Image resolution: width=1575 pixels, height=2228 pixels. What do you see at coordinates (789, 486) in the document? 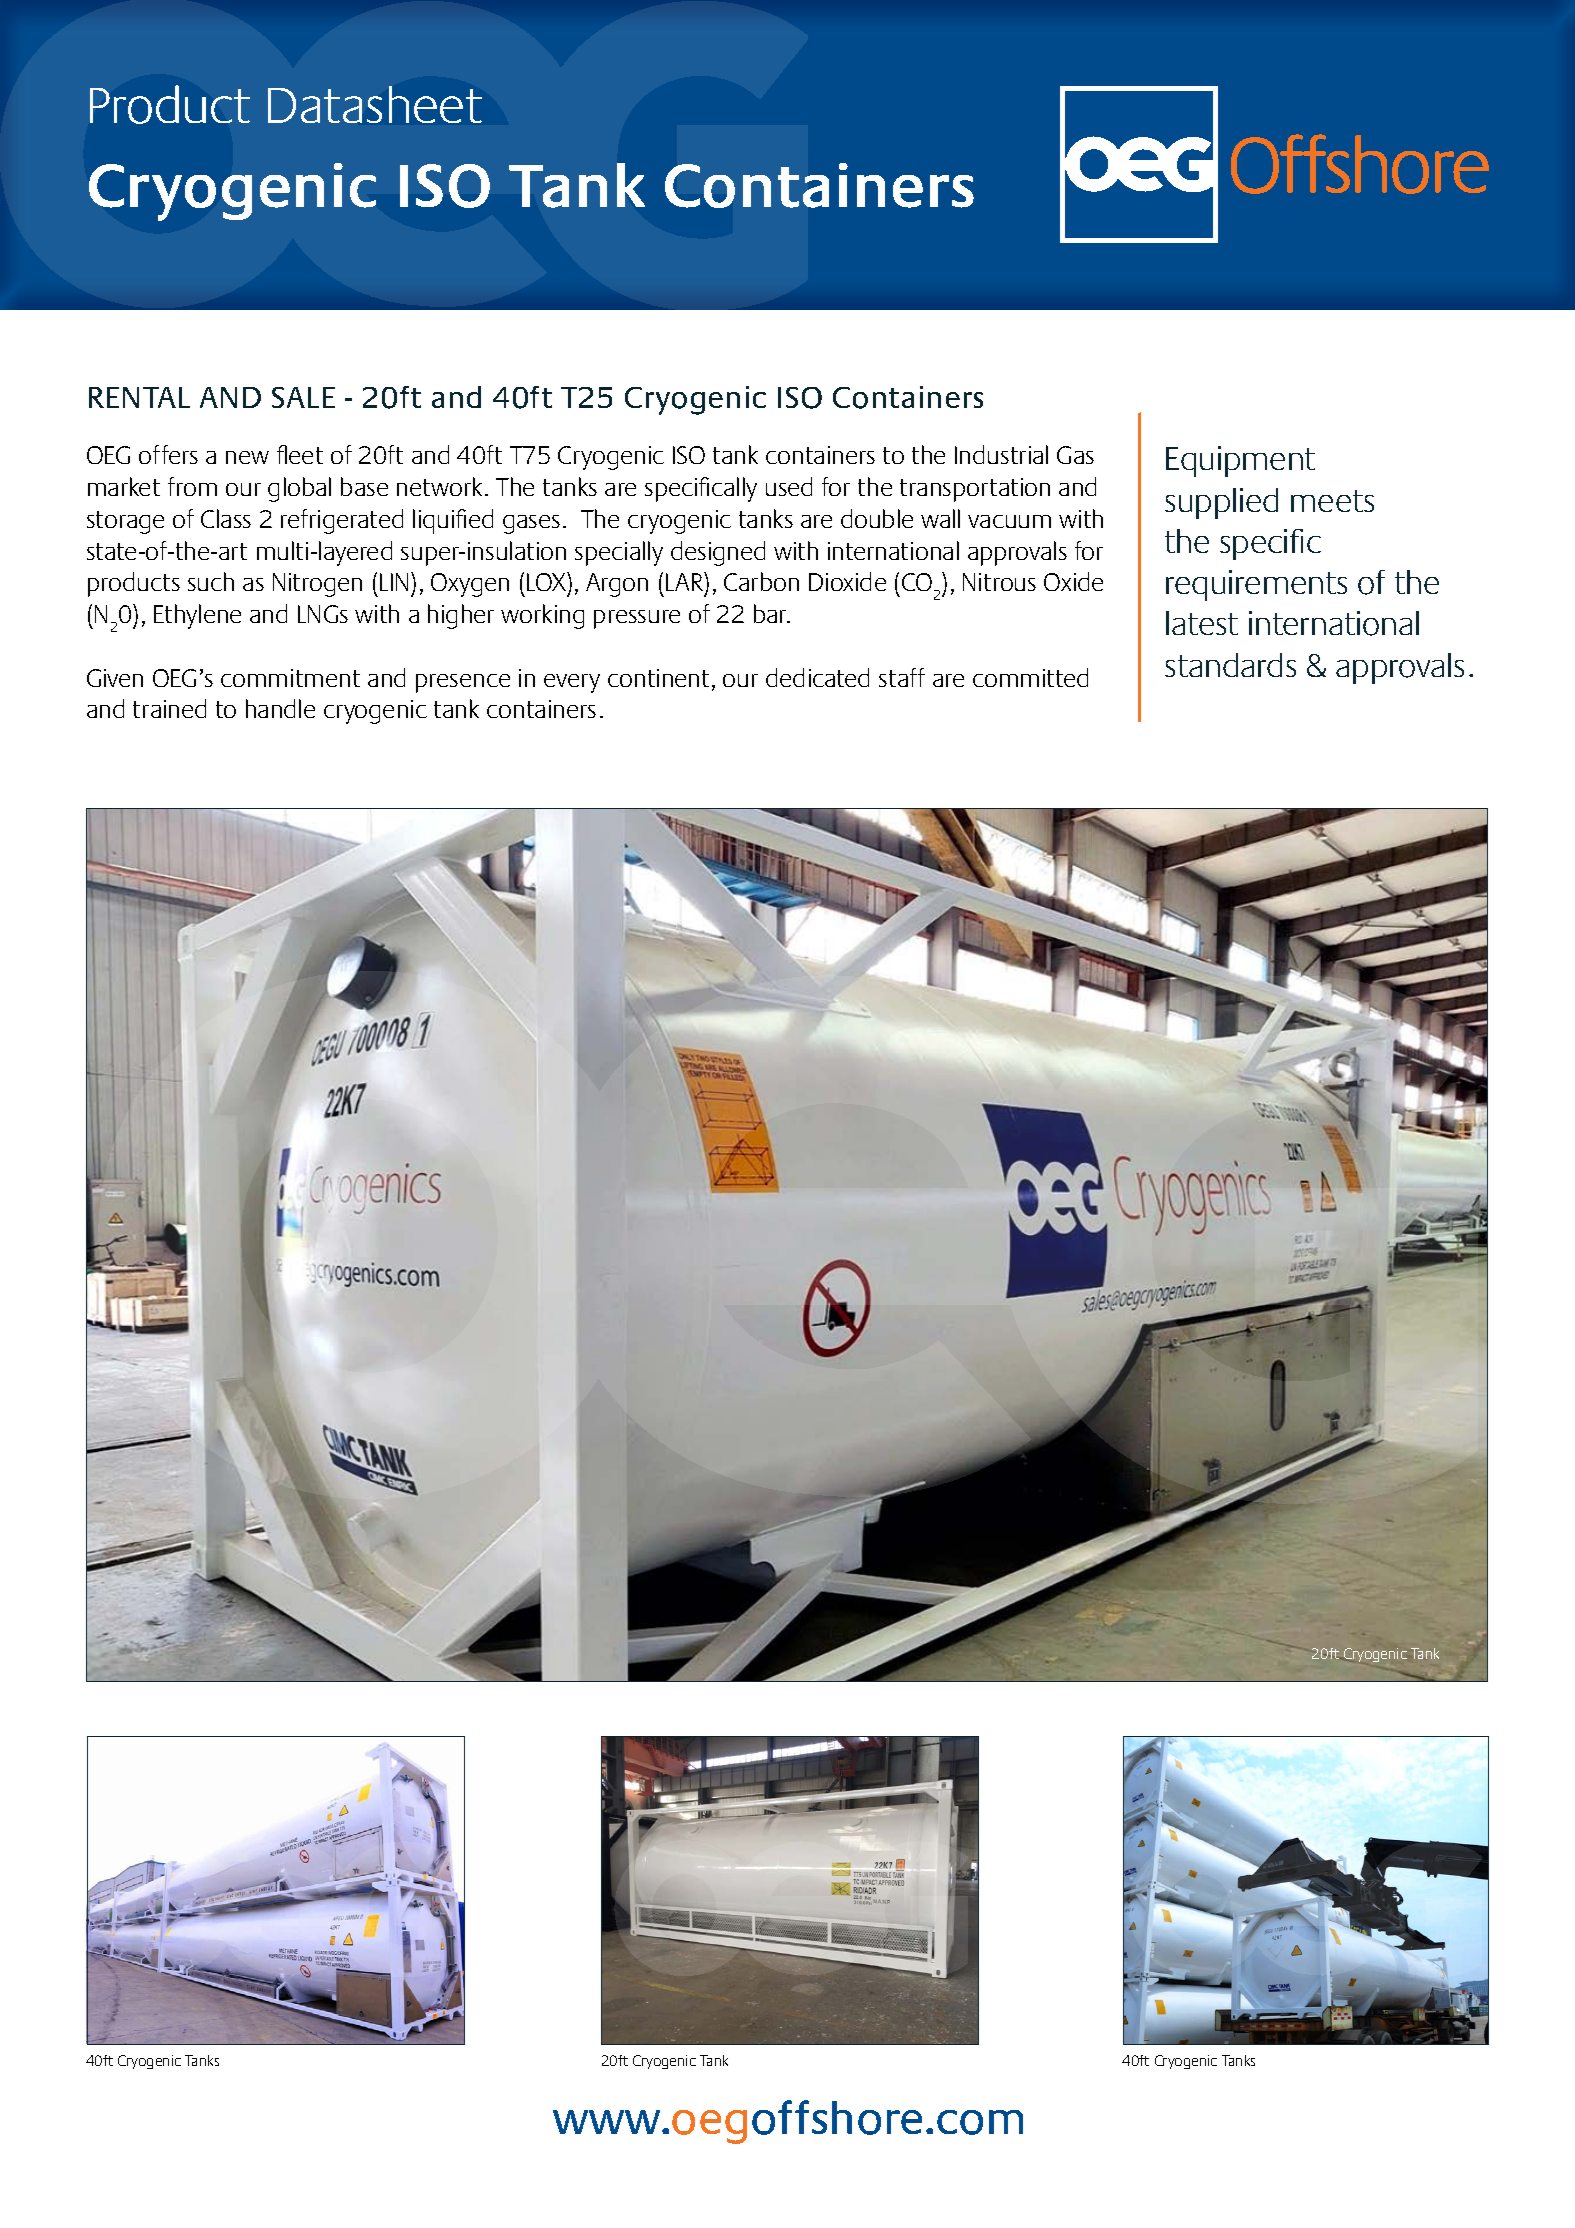
I see `used` at bounding box center [789, 486].
